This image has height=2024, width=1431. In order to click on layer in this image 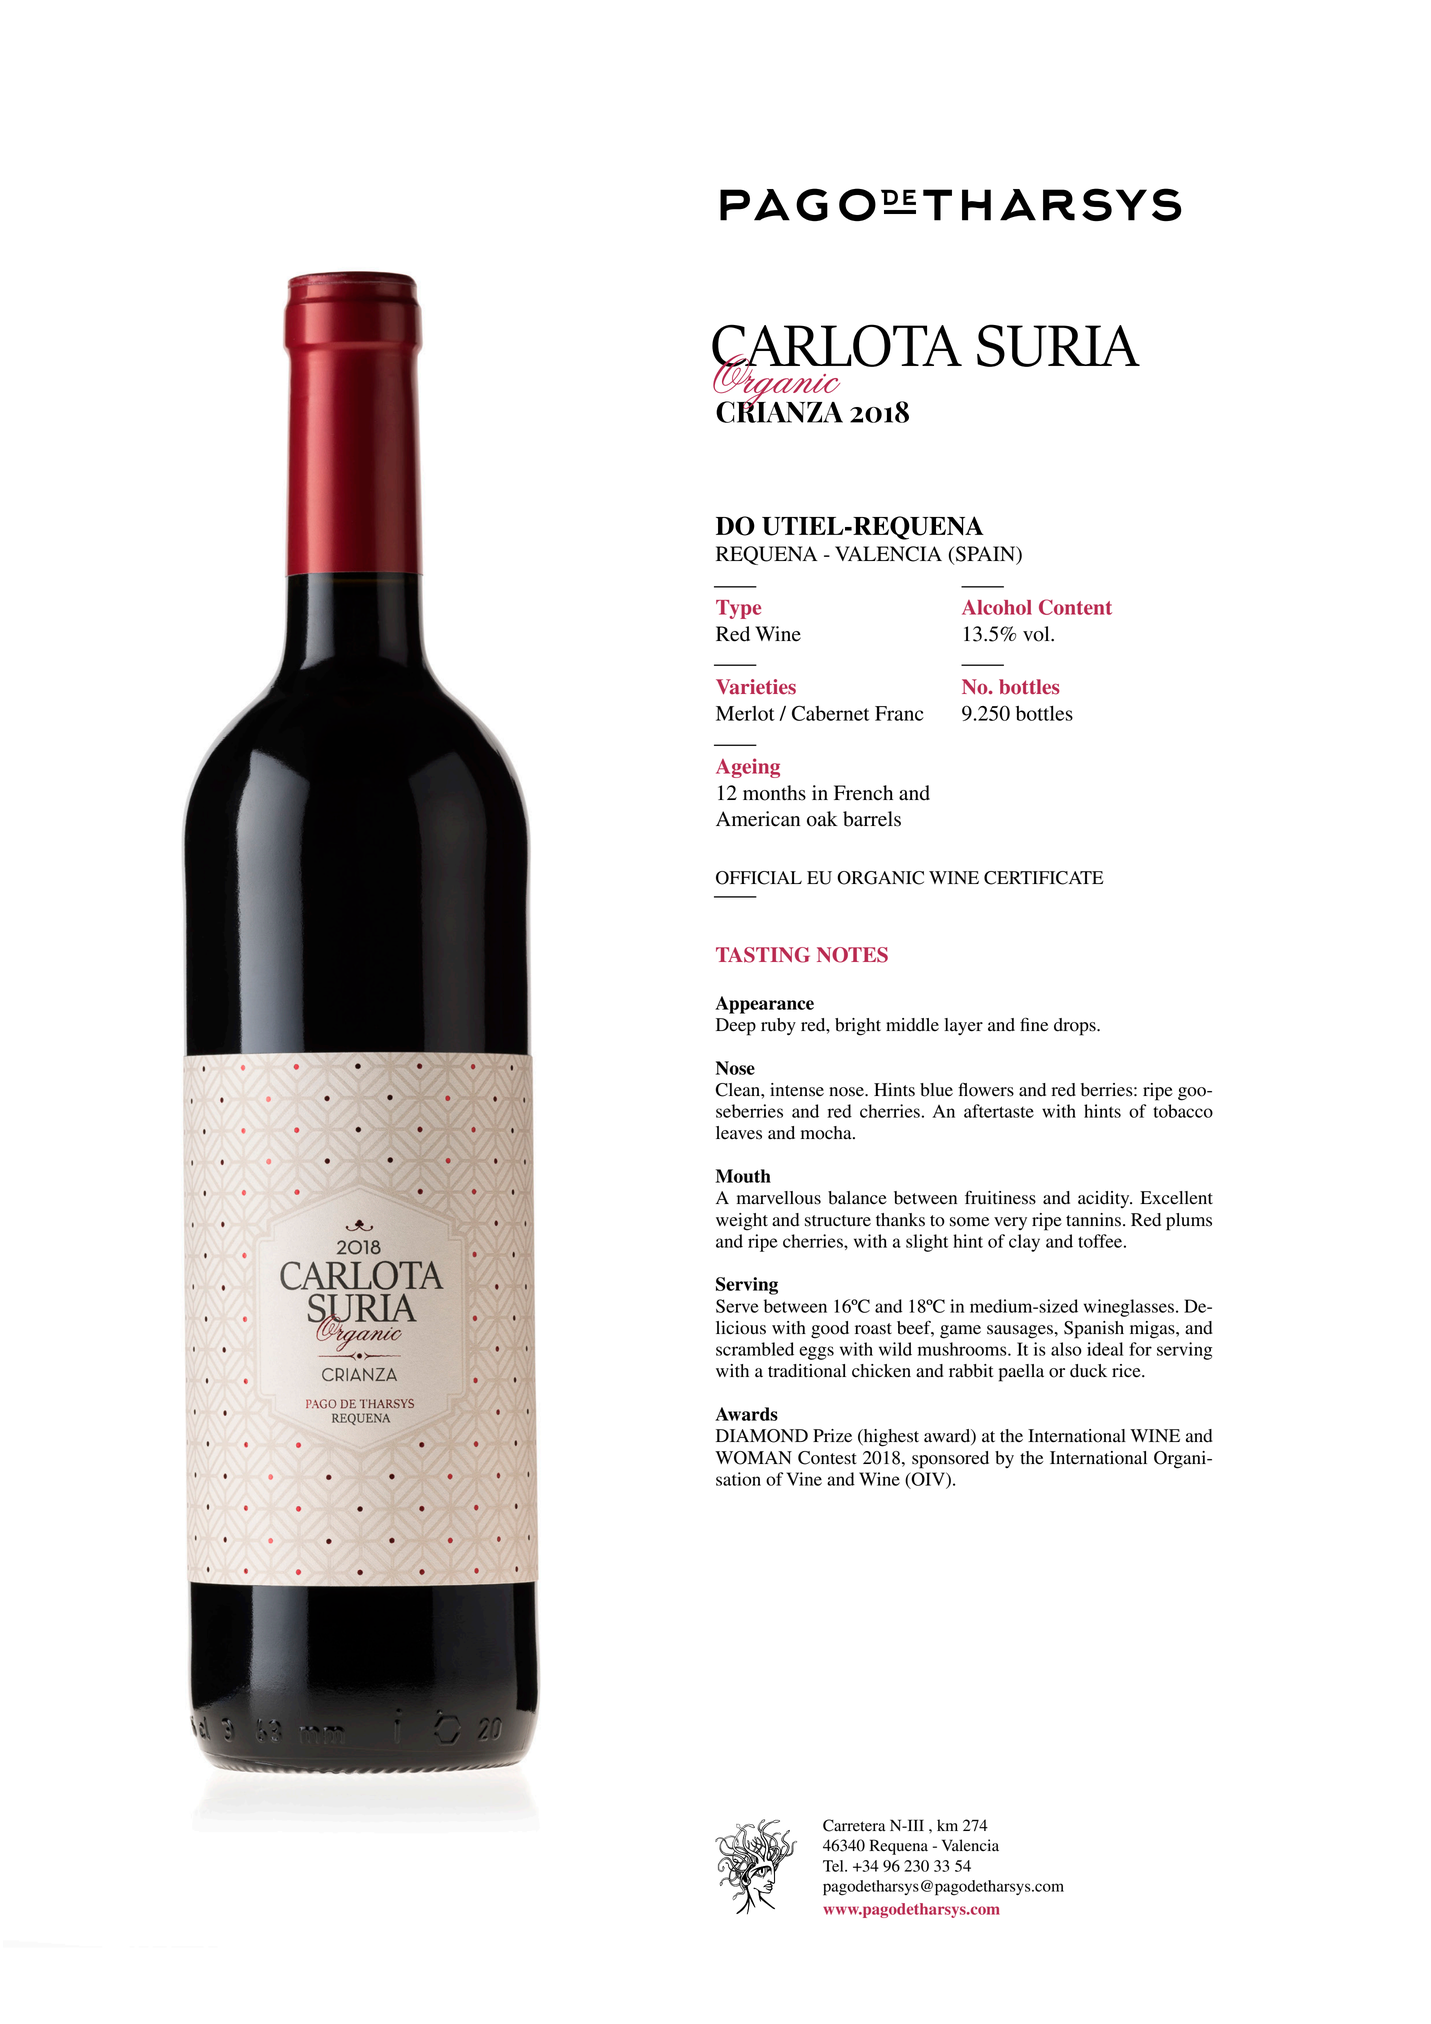, I will do `click(963, 1026)`.
